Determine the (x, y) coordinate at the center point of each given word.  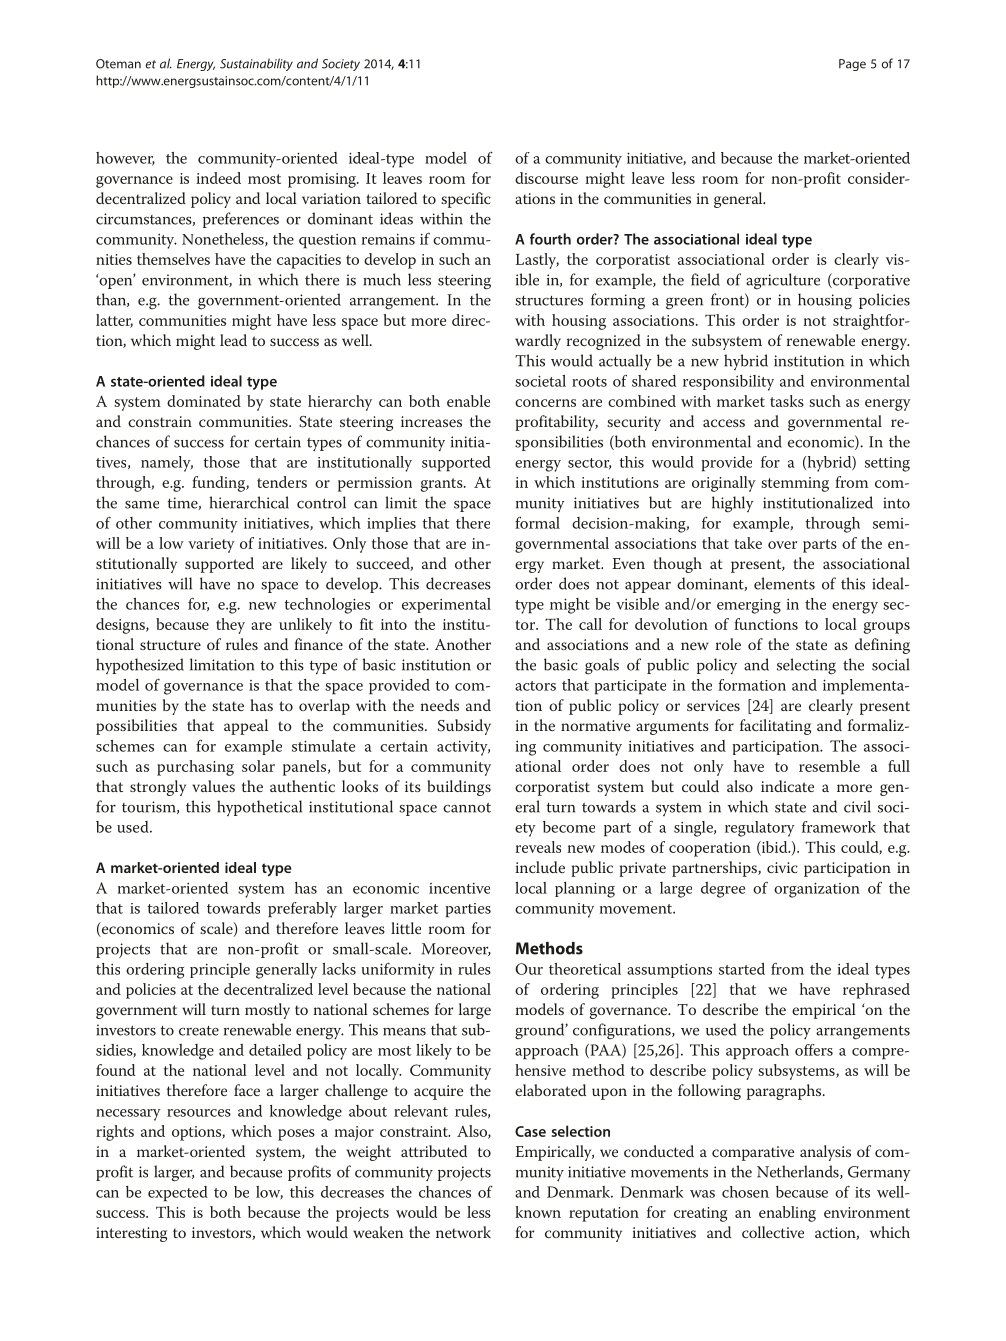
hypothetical (259, 808)
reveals (538, 847)
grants (443, 485)
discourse (546, 178)
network (463, 1232)
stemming (795, 484)
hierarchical (249, 502)
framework (839, 827)
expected (178, 1194)
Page (852, 65)
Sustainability (256, 64)
